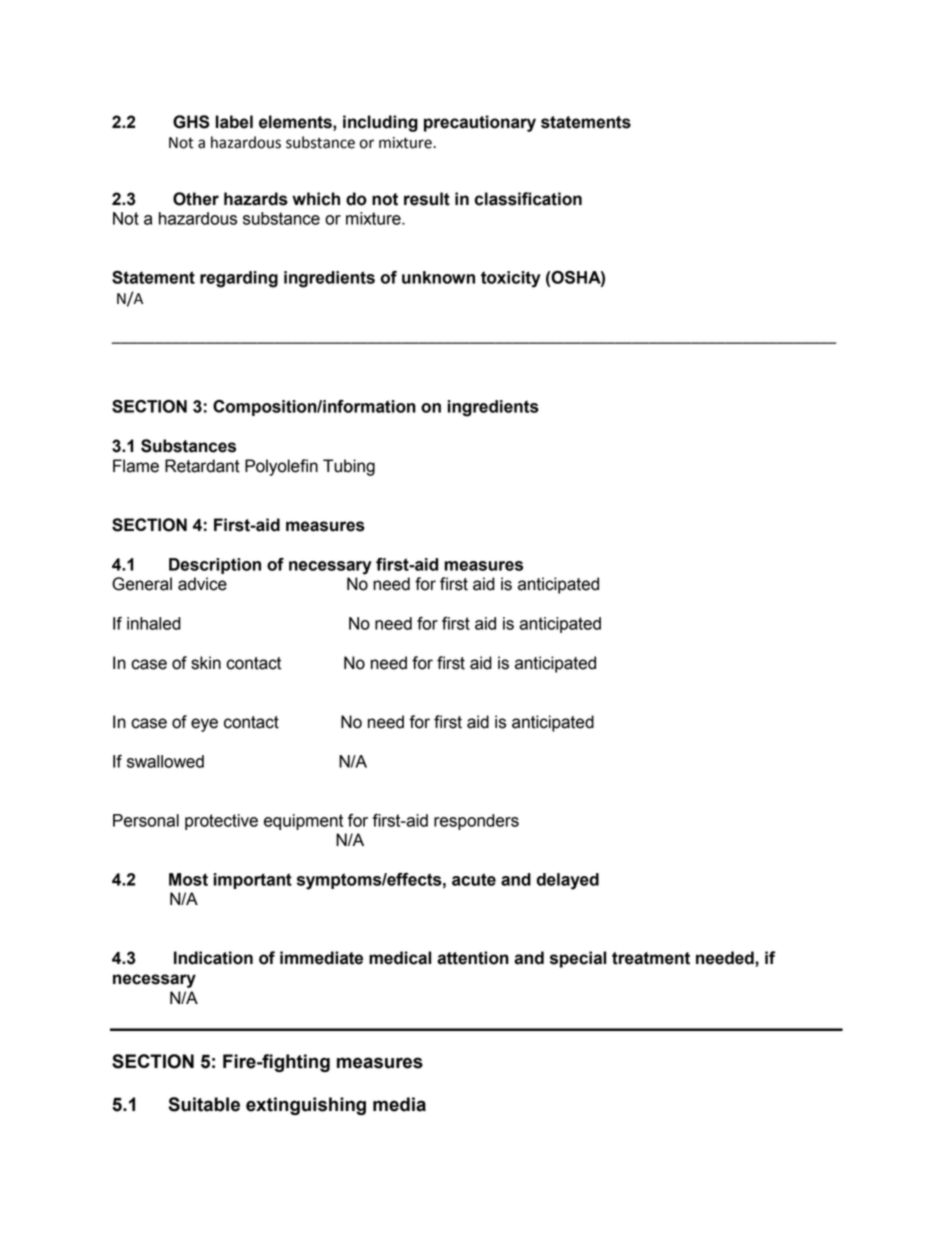  Describe the element at coordinates (380, 123) in the screenshot. I see `including` at that location.
